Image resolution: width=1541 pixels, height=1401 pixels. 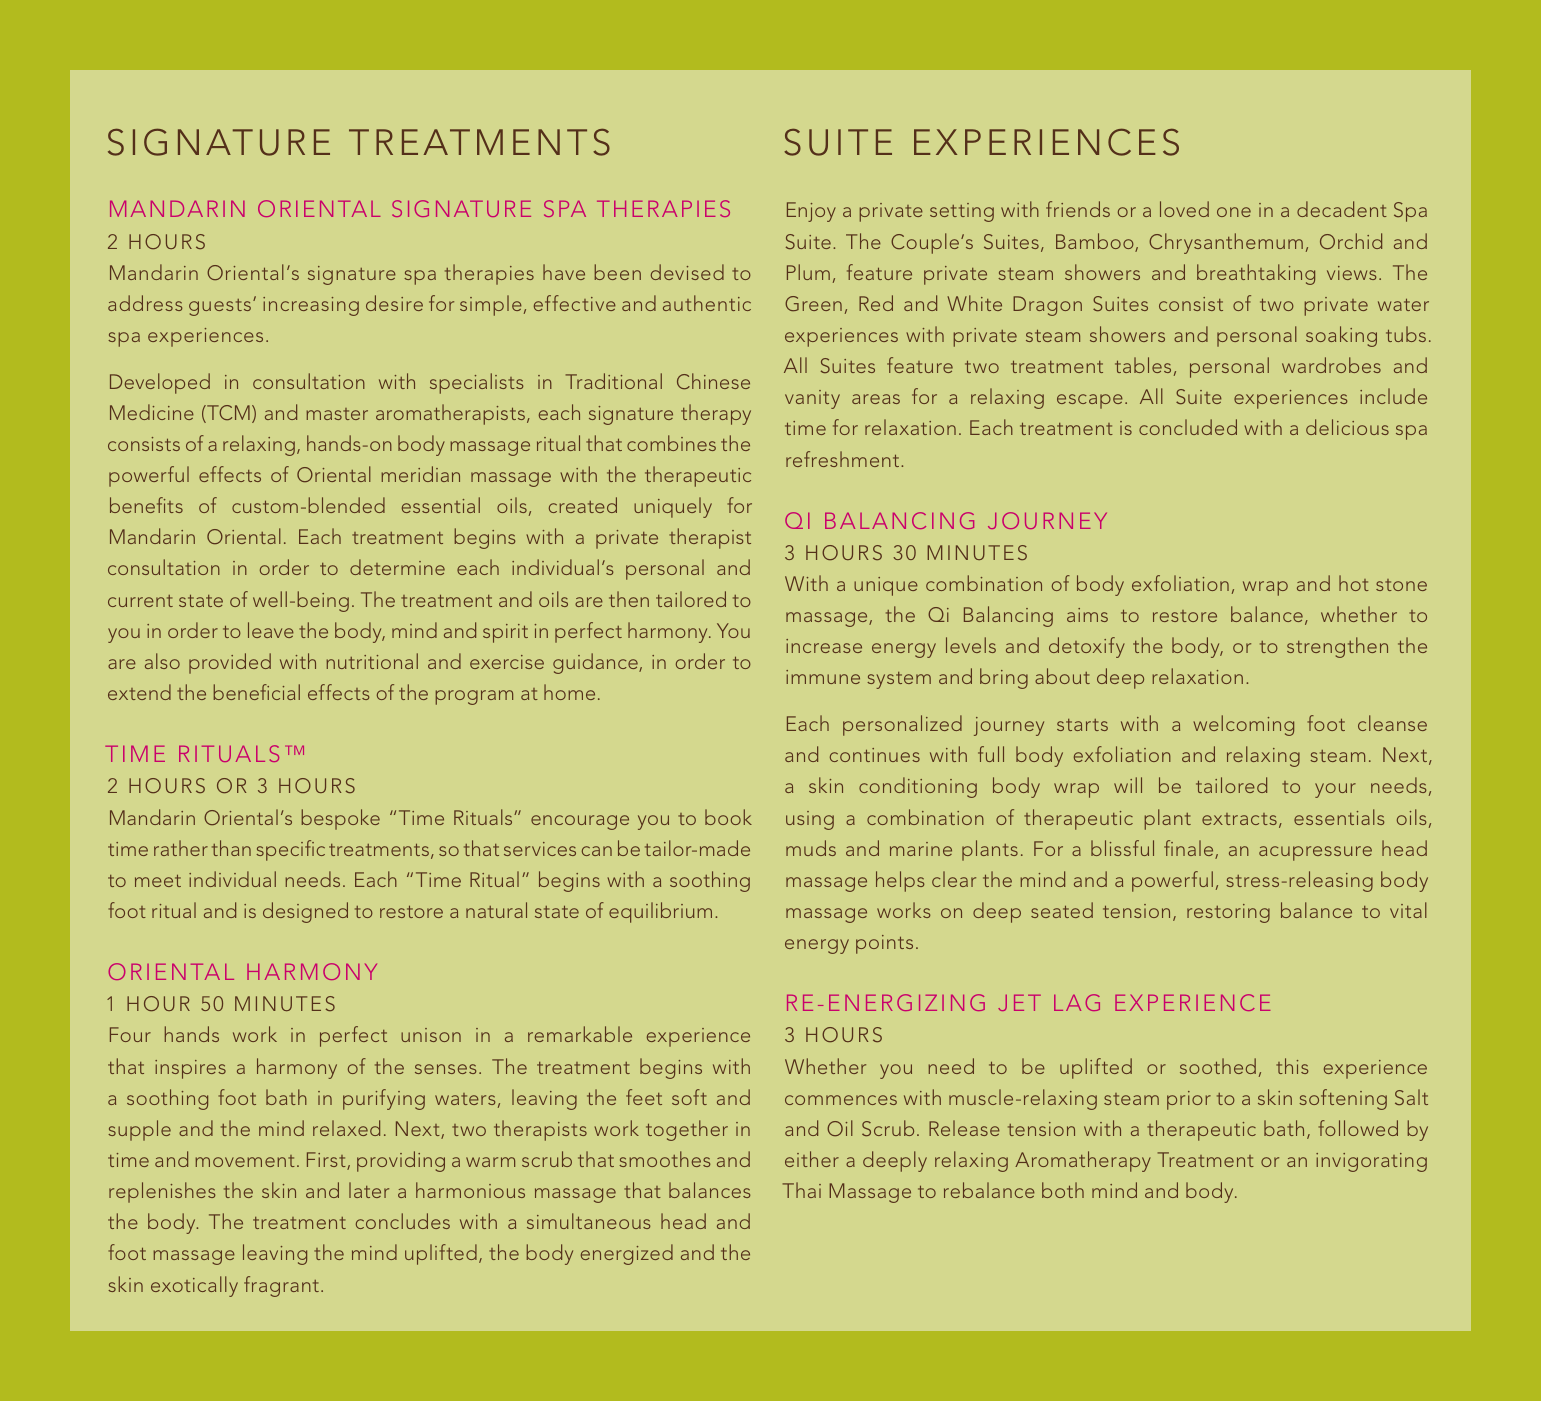 I want to click on Chrysanthemum, so click(x=1226, y=243).
